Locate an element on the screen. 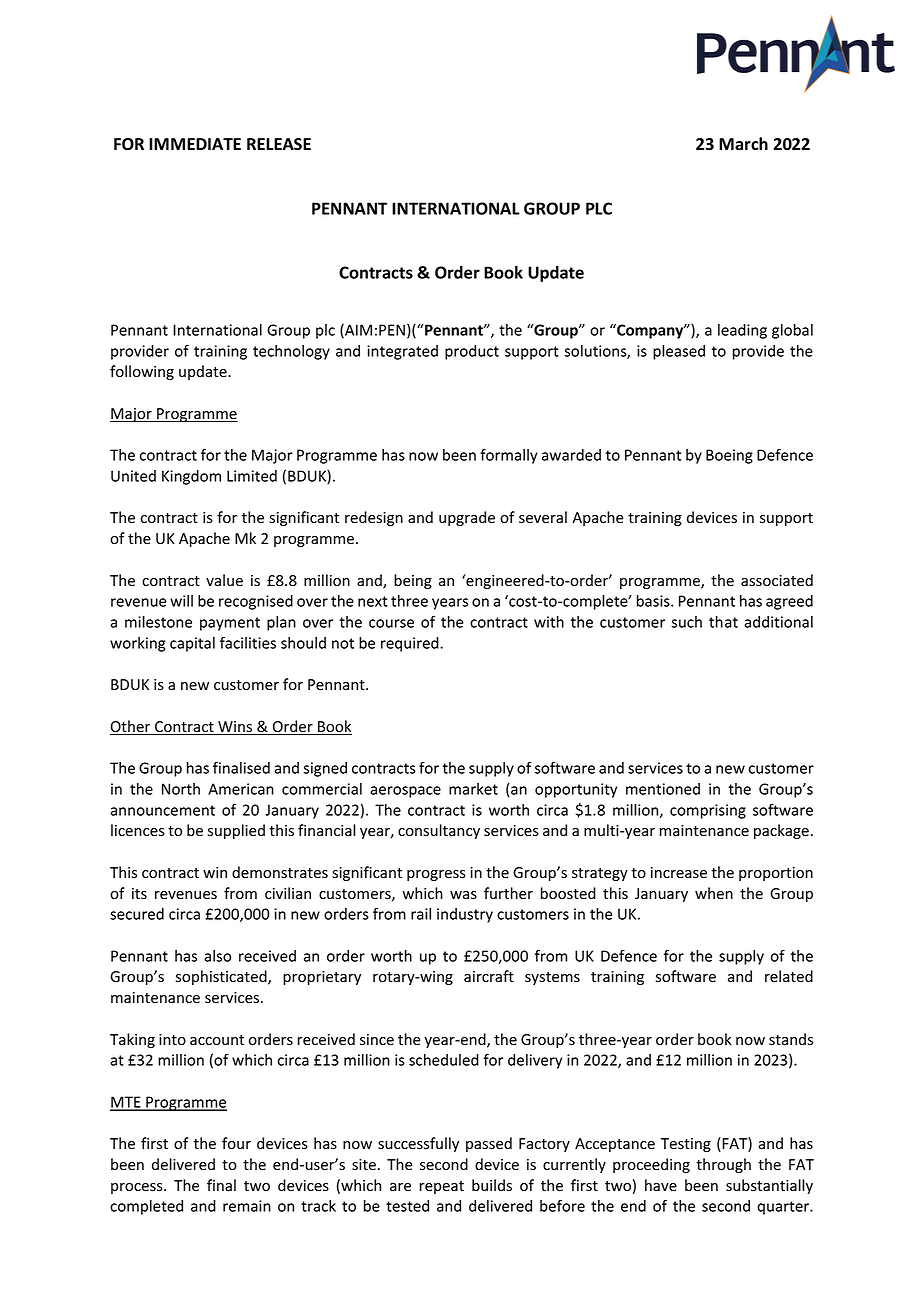 The width and height of the screenshot is (924, 1308). Limited is located at coordinates (252, 476).
